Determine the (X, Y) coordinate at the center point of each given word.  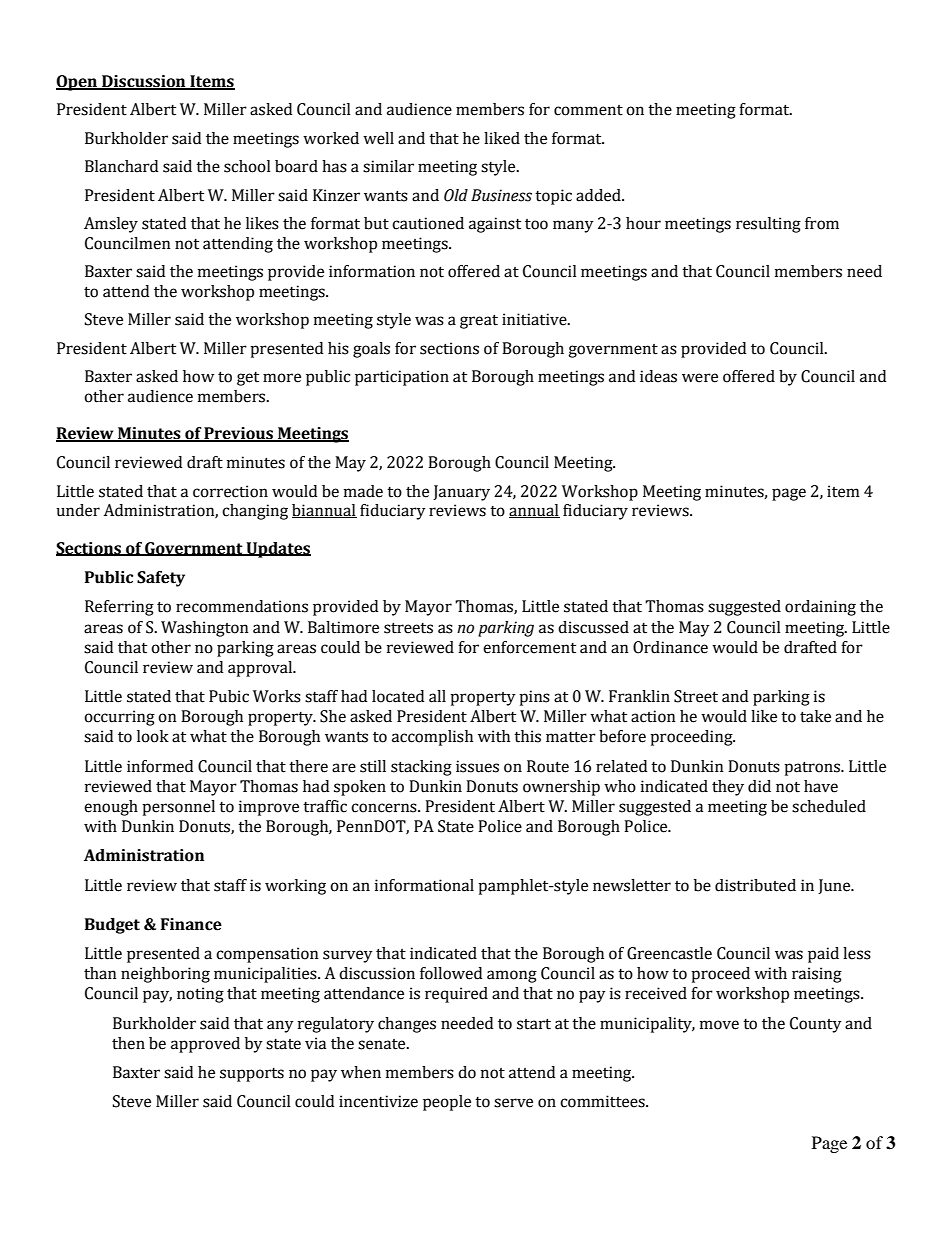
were (700, 378)
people (447, 1103)
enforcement (529, 647)
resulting (768, 225)
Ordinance (670, 647)
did (759, 786)
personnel (178, 808)
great (479, 321)
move (719, 1025)
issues (477, 766)
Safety (161, 579)
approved (205, 1045)
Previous (238, 434)
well (378, 138)
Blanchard (121, 166)
